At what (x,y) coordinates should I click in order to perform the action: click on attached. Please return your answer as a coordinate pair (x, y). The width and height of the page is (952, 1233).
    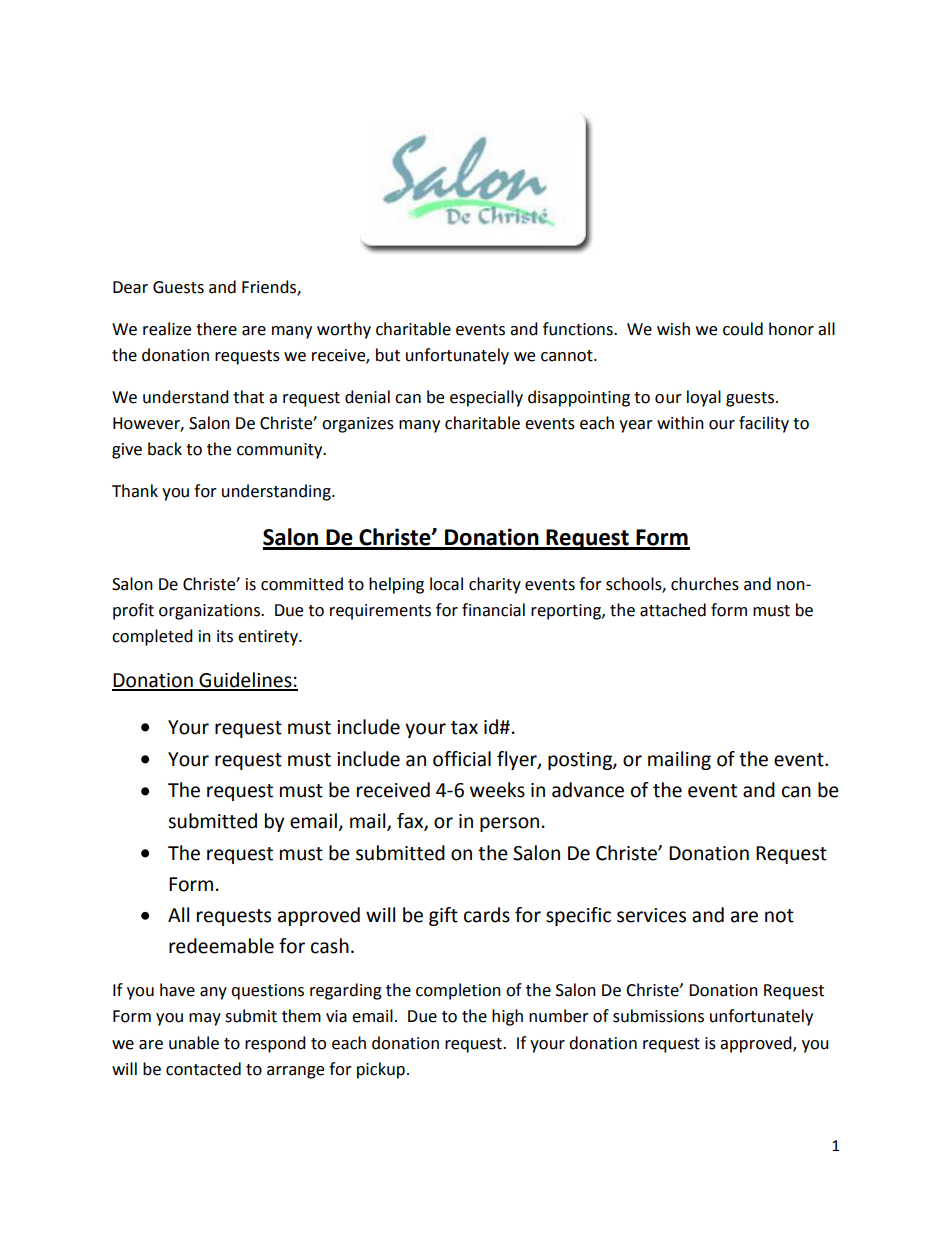
    Looking at the image, I should click on (673, 610).
